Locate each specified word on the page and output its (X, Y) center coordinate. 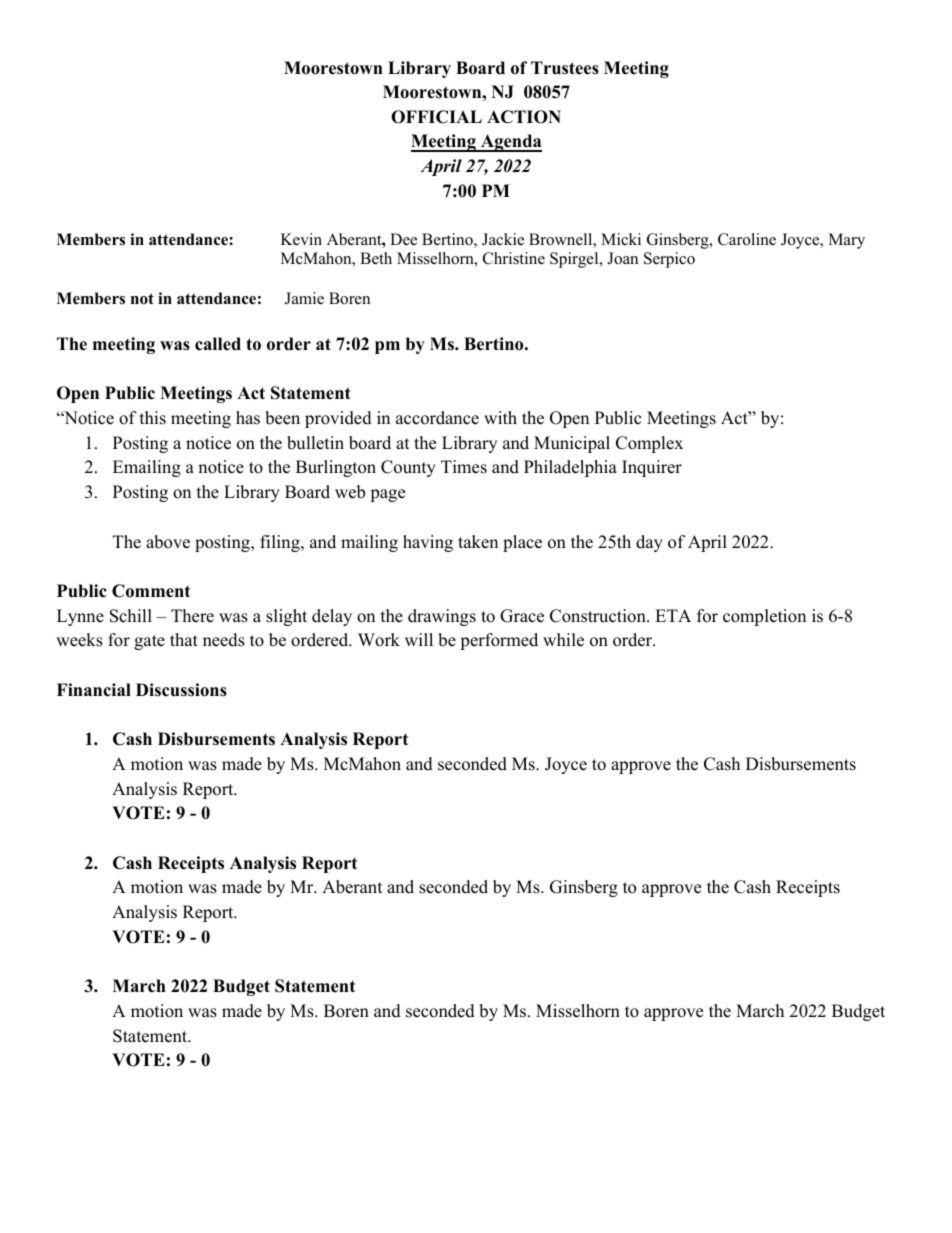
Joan (622, 258)
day (649, 543)
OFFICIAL (436, 117)
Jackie (503, 239)
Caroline (747, 239)
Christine (514, 258)
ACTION (524, 117)
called (218, 344)
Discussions (181, 690)
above (168, 542)
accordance (437, 418)
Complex (649, 444)
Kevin (301, 239)
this (153, 418)
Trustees (565, 68)
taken (478, 542)
